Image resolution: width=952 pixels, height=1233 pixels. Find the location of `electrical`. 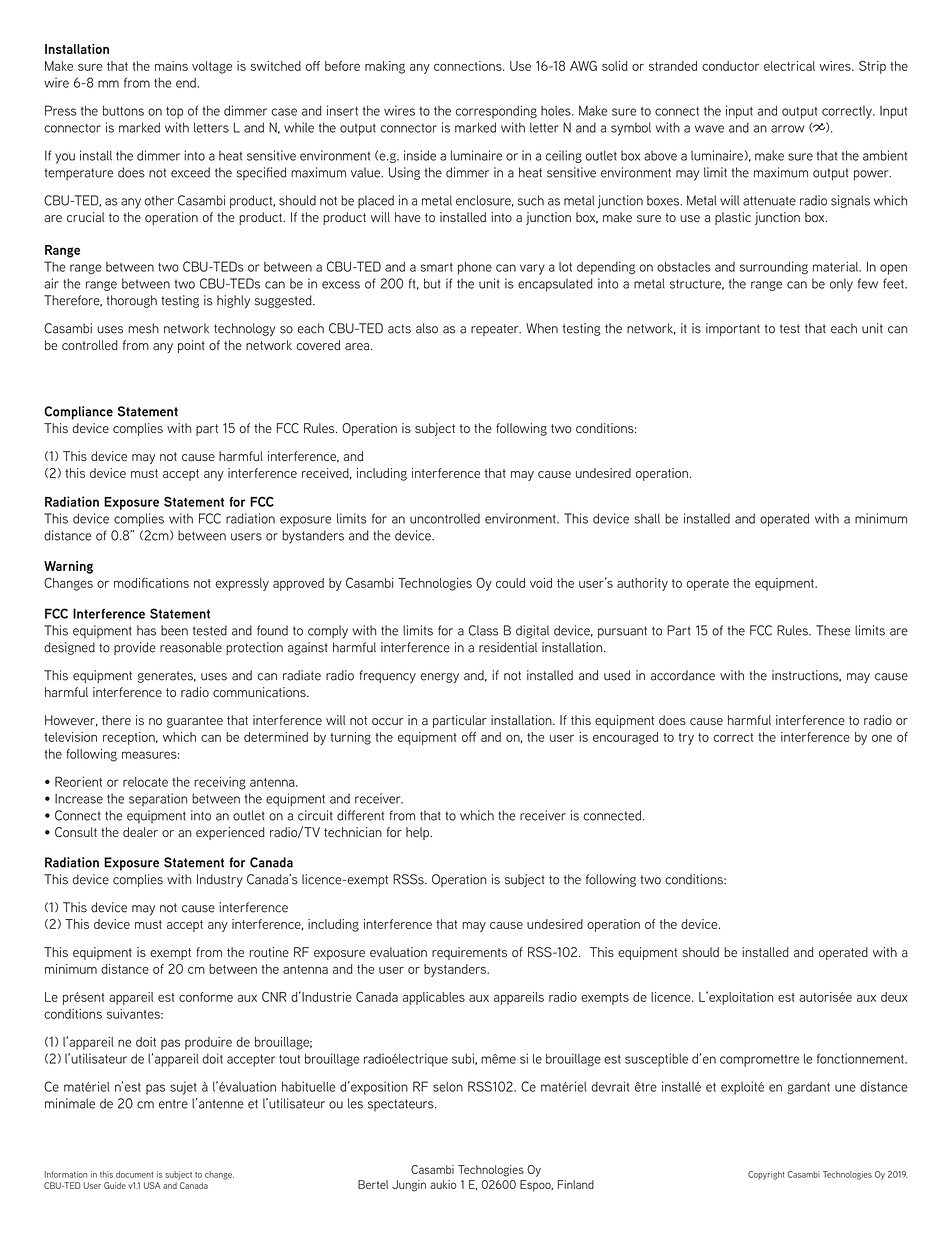

electrical is located at coordinates (789, 66).
